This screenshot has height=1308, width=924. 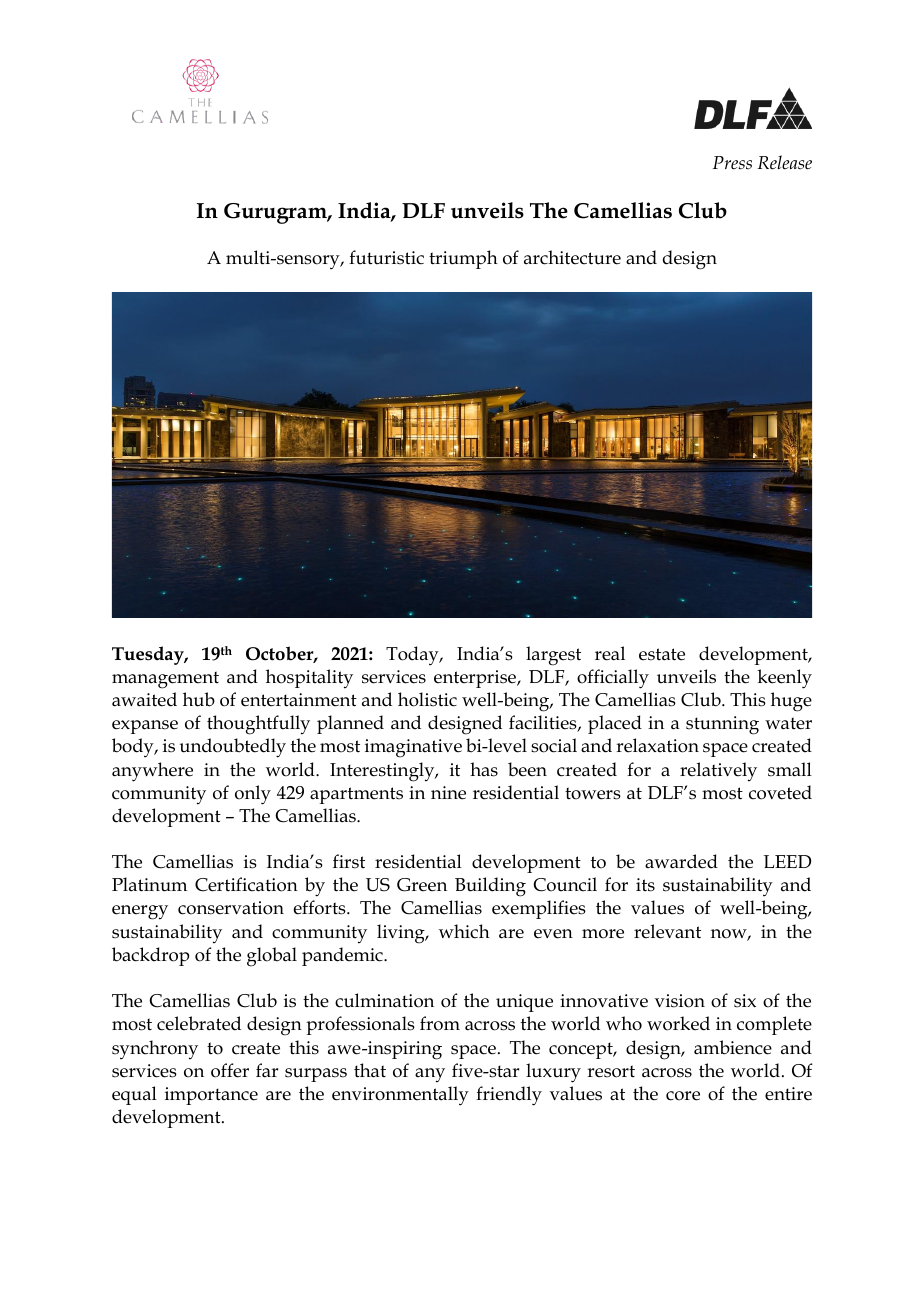 What do you see at coordinates (230, 1070) in the screenshot?
I see `offer` at bounding box center [230, 1070].
